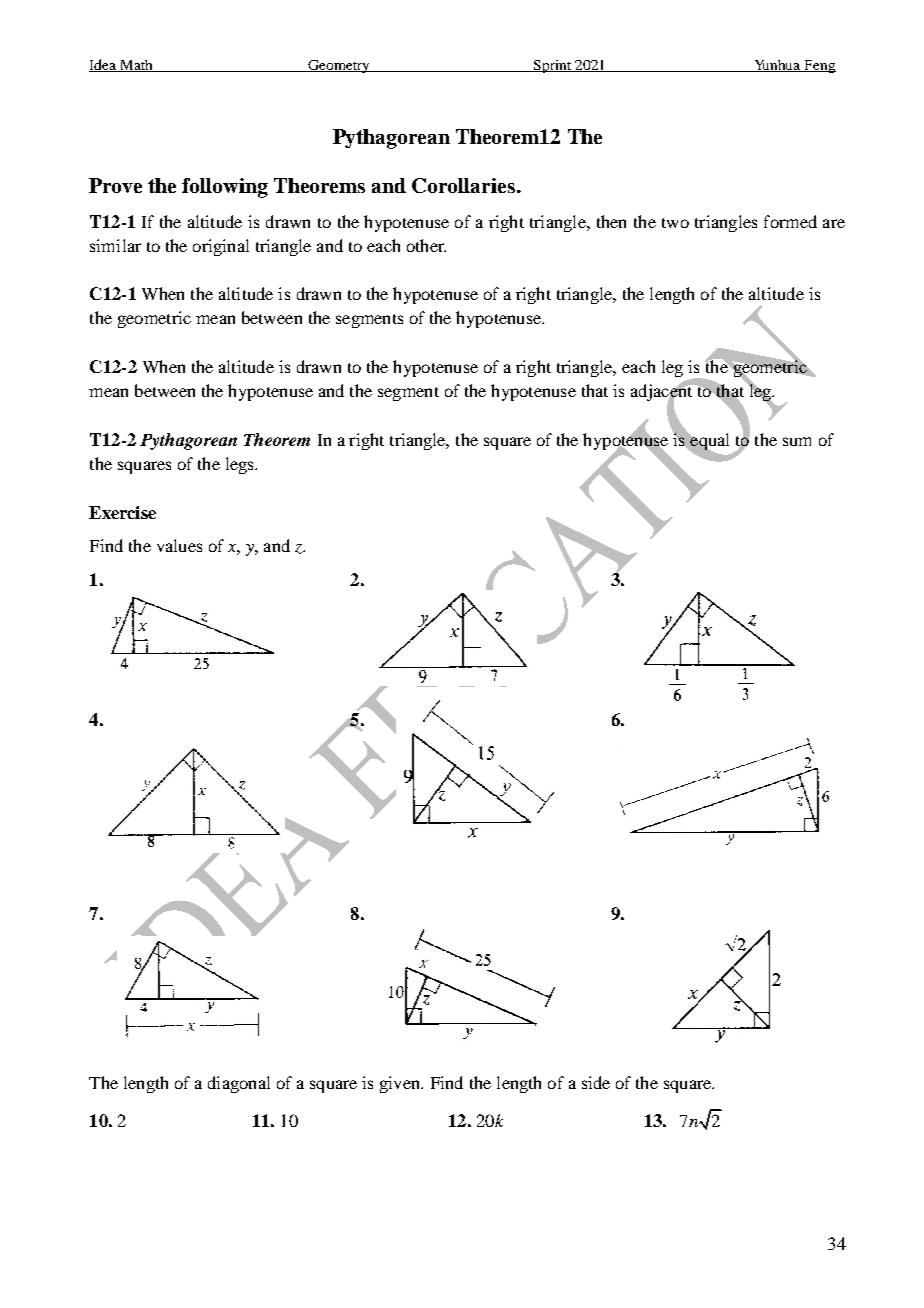 The height and width of the screenshot is (1308, 924). Describe the element at coordinates (221, 247) in the screenshot. I see `original` at that location.
